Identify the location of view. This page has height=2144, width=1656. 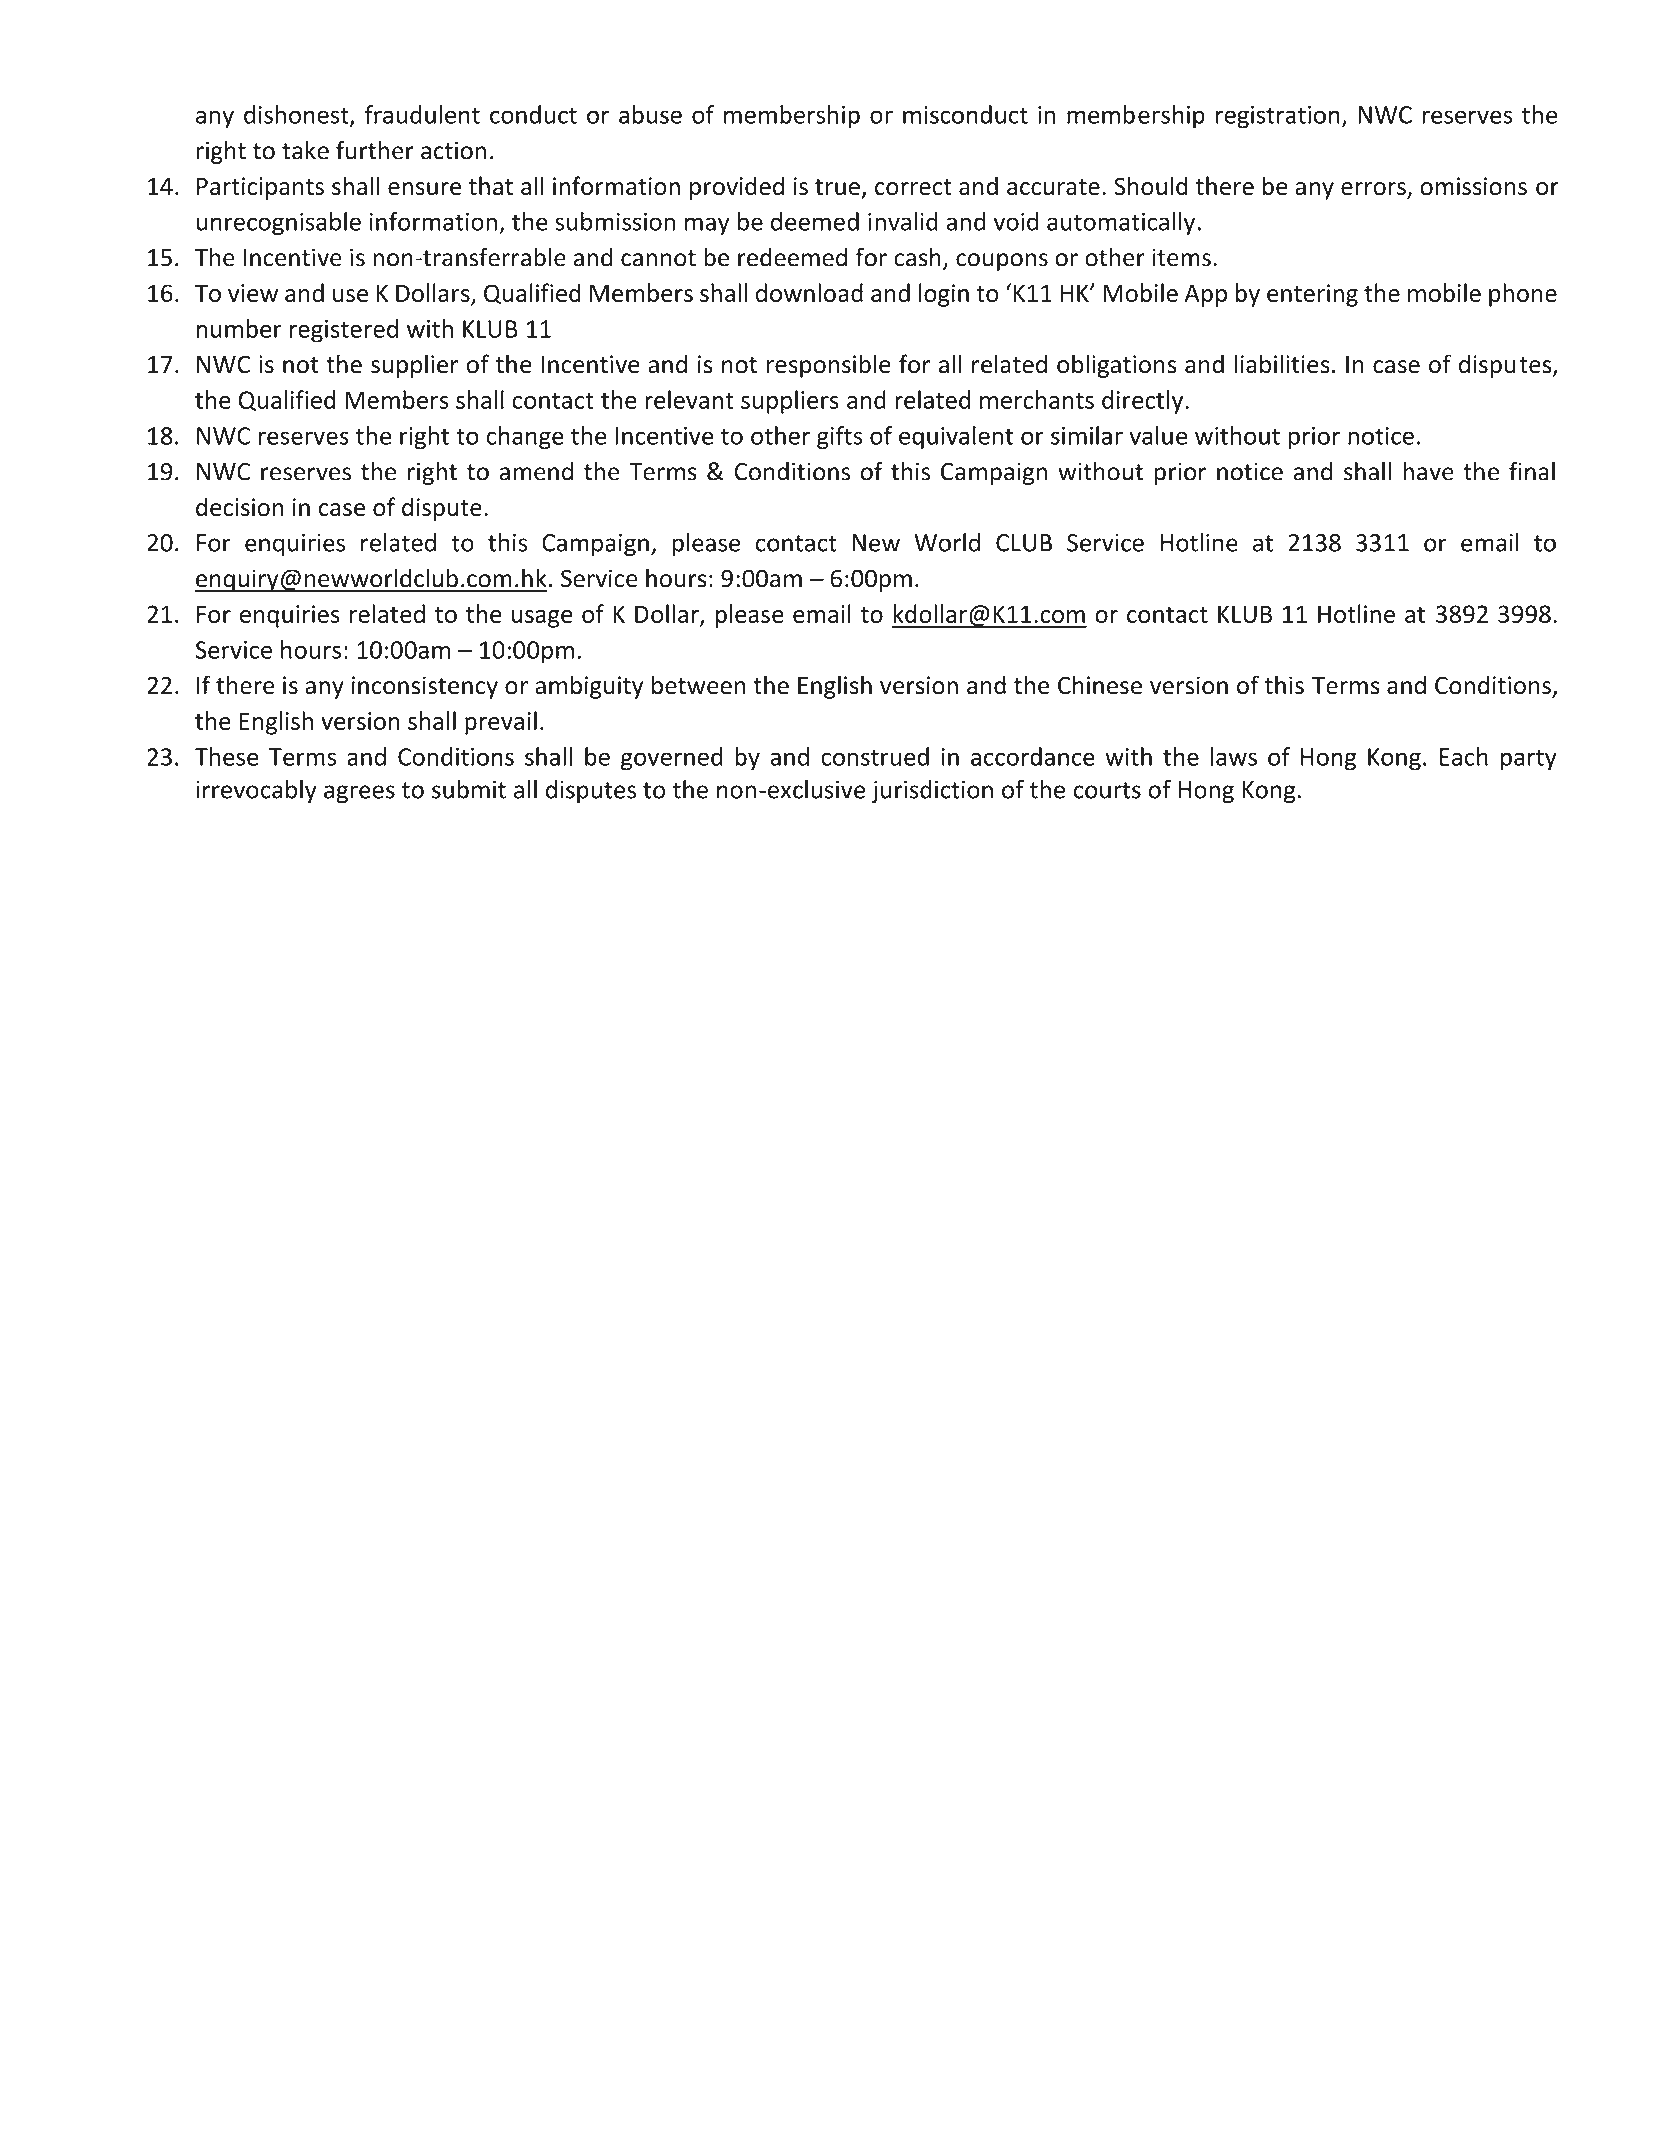
(253, 293).
